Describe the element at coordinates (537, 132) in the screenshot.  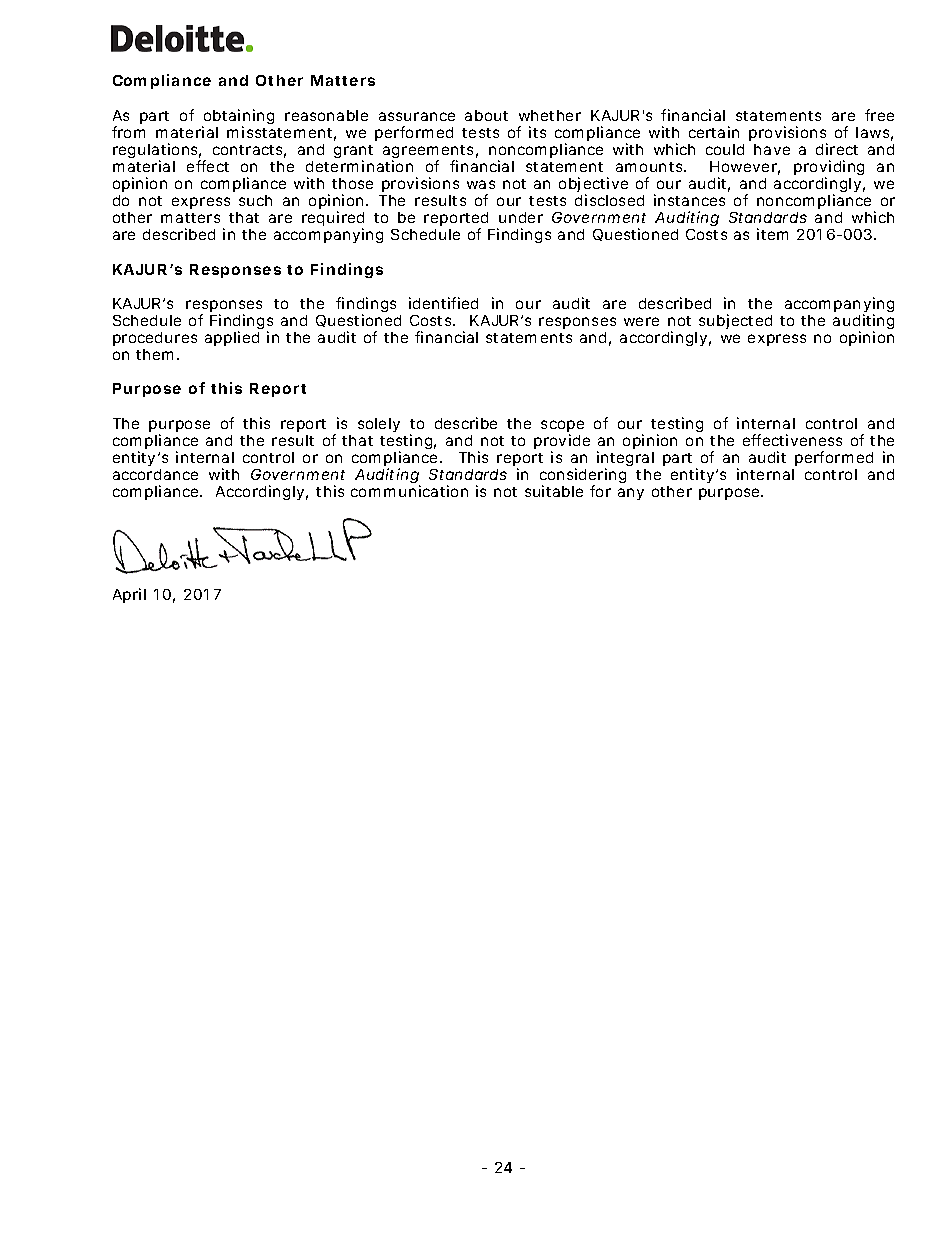
I see `its` at that location.
